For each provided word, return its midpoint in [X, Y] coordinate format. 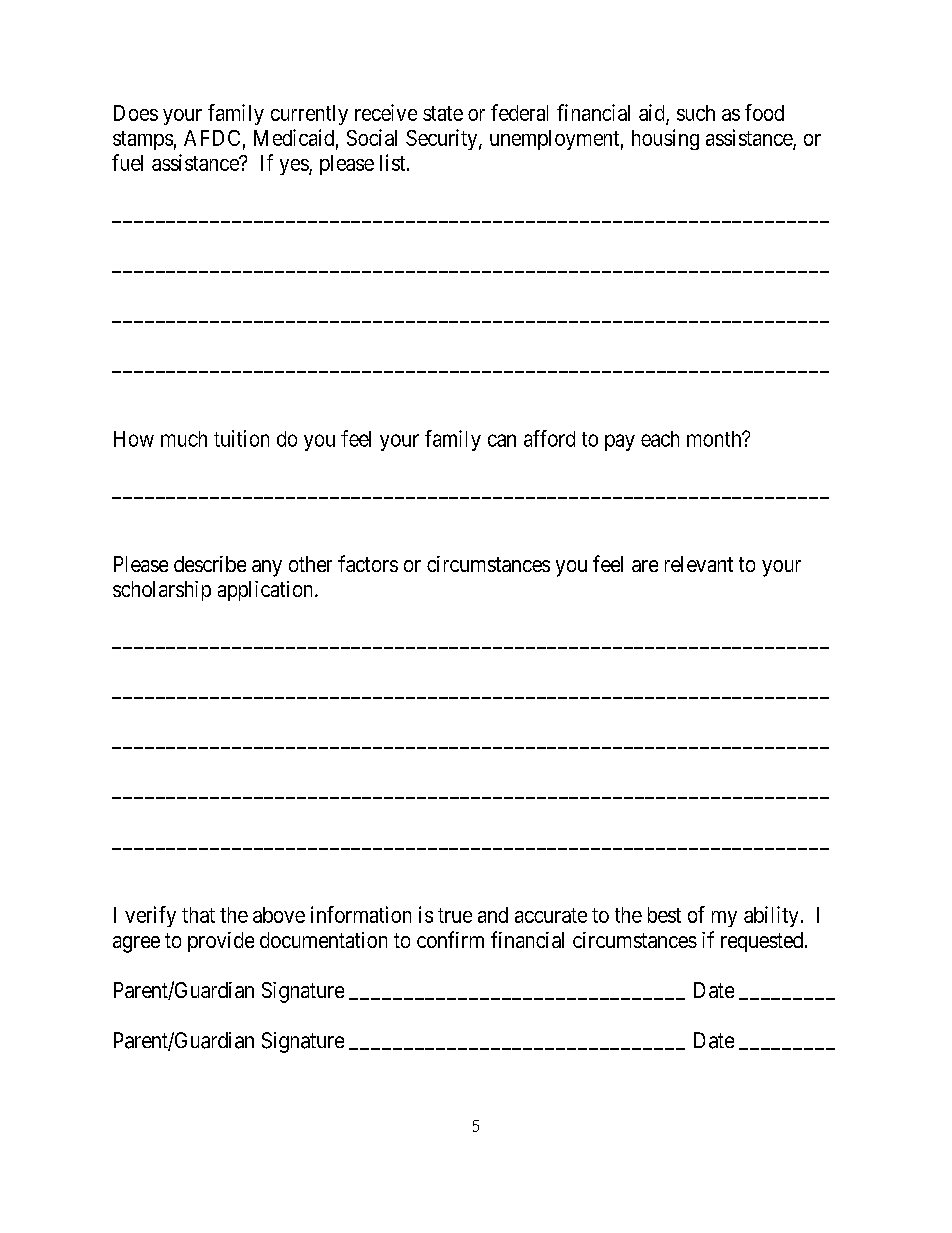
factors [368, 563]
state [443, 113]
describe [210, 564]
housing [665, 139]
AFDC [212, 138]
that [198, 915]
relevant [699, 564]
